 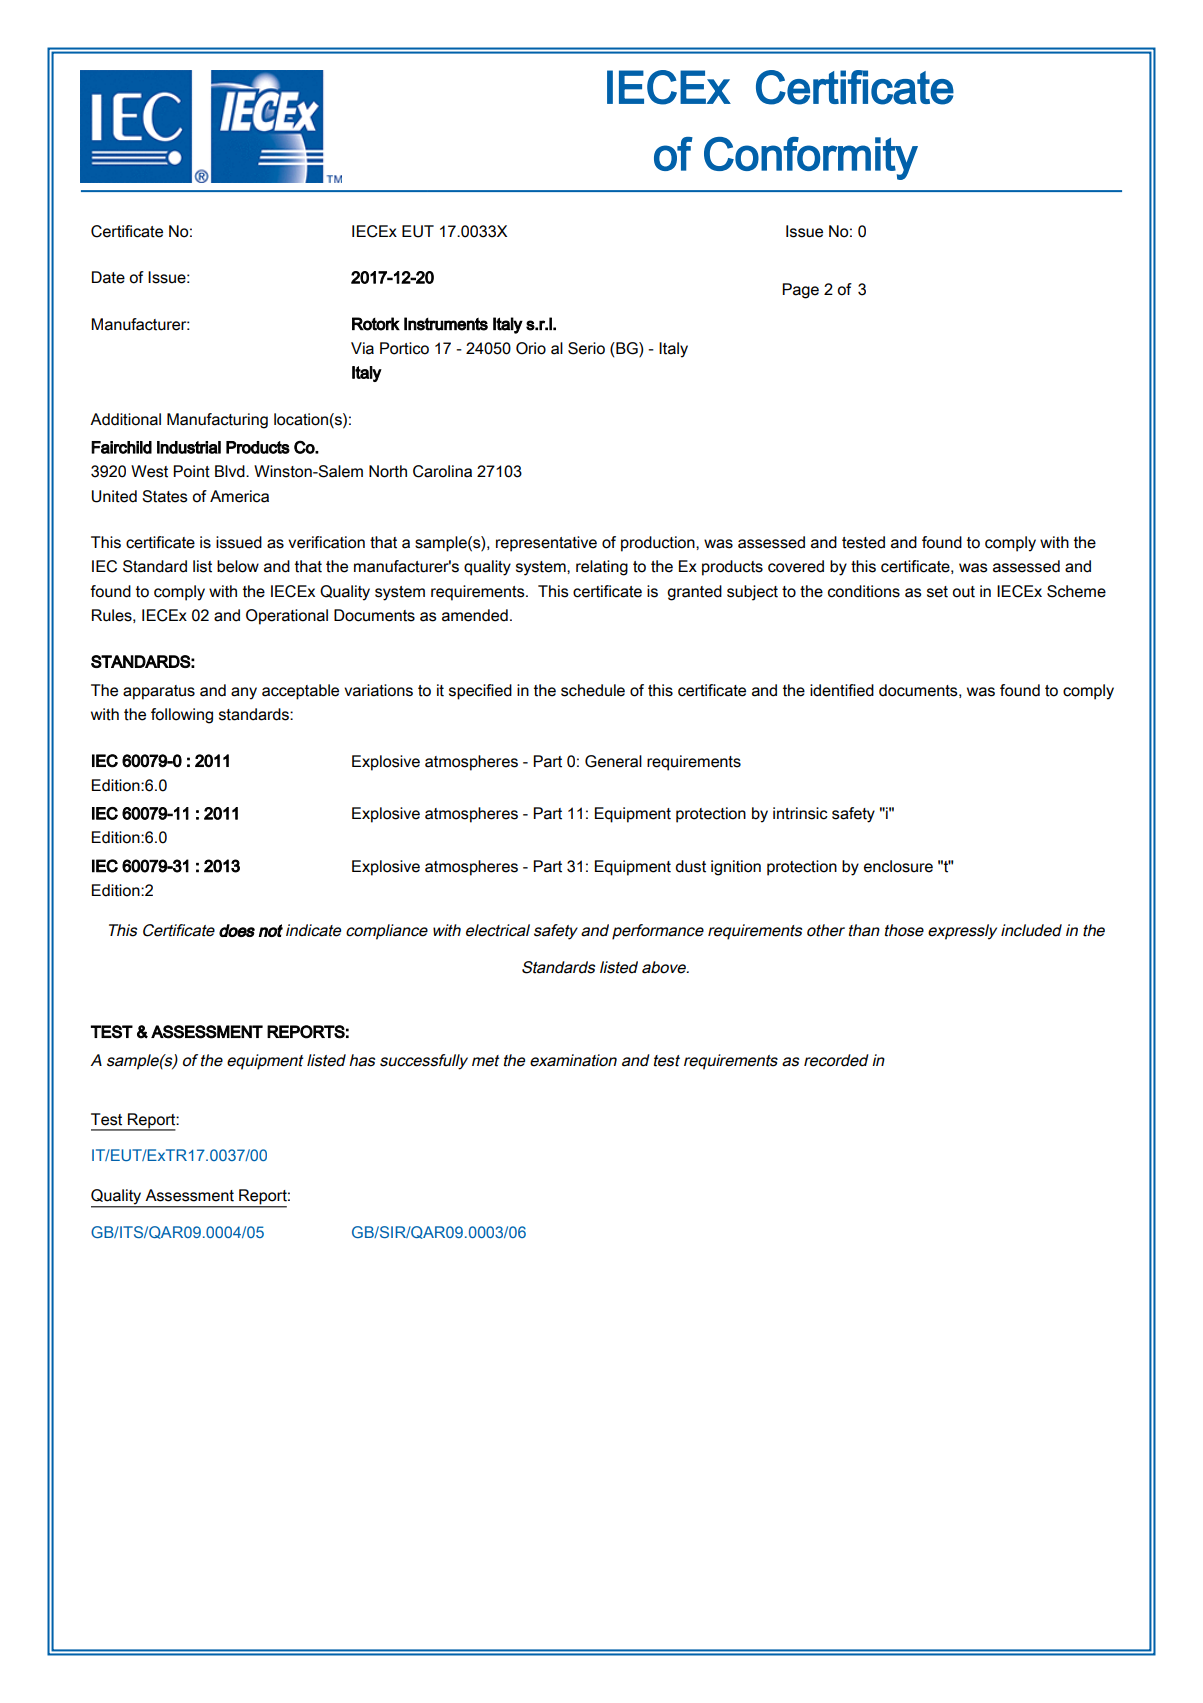 What do you see at coordinates (811, 158) in the image?
I see `Conformity` at bounding box center [811, 158].
